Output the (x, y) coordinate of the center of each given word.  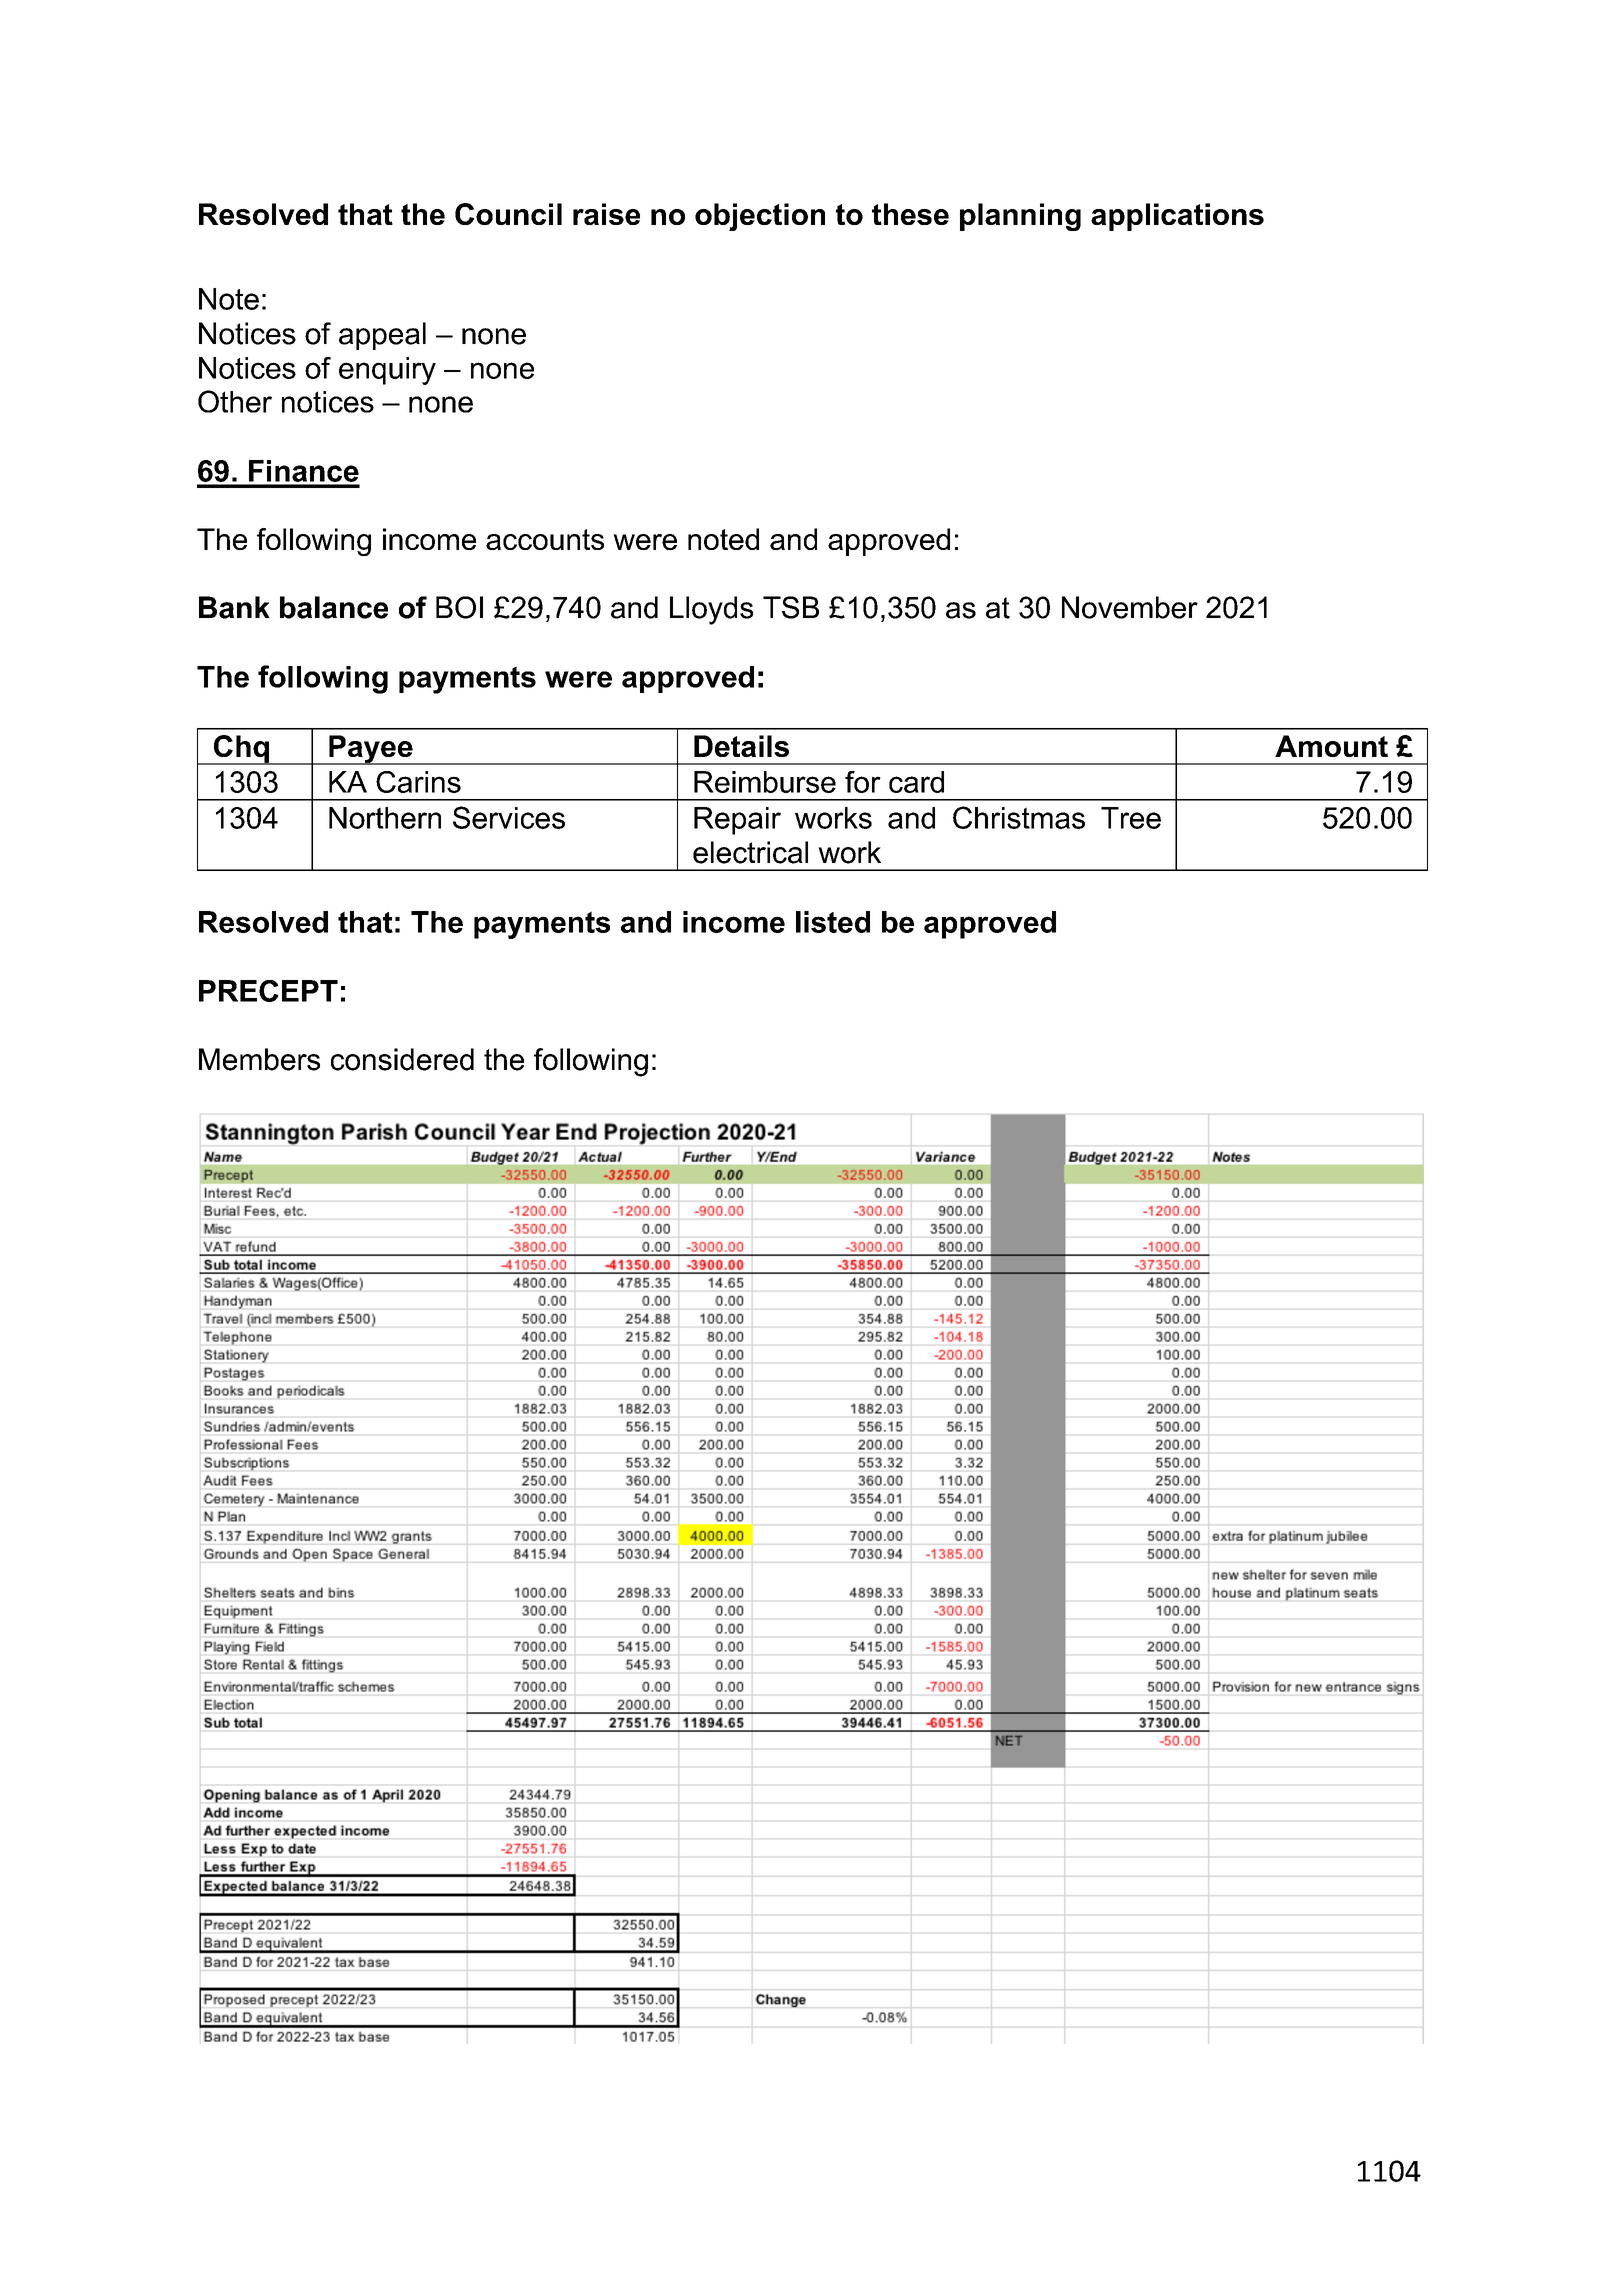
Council (508, 214)
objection (760, 217)
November (1130, 607)
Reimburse (765, 782)
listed (833, 922)
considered (402, 1059)
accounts (545, 539)
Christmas (1019, 817)
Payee (371, 750)
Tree (1131, 818)
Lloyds (711, 610)
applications (1177, 217)
